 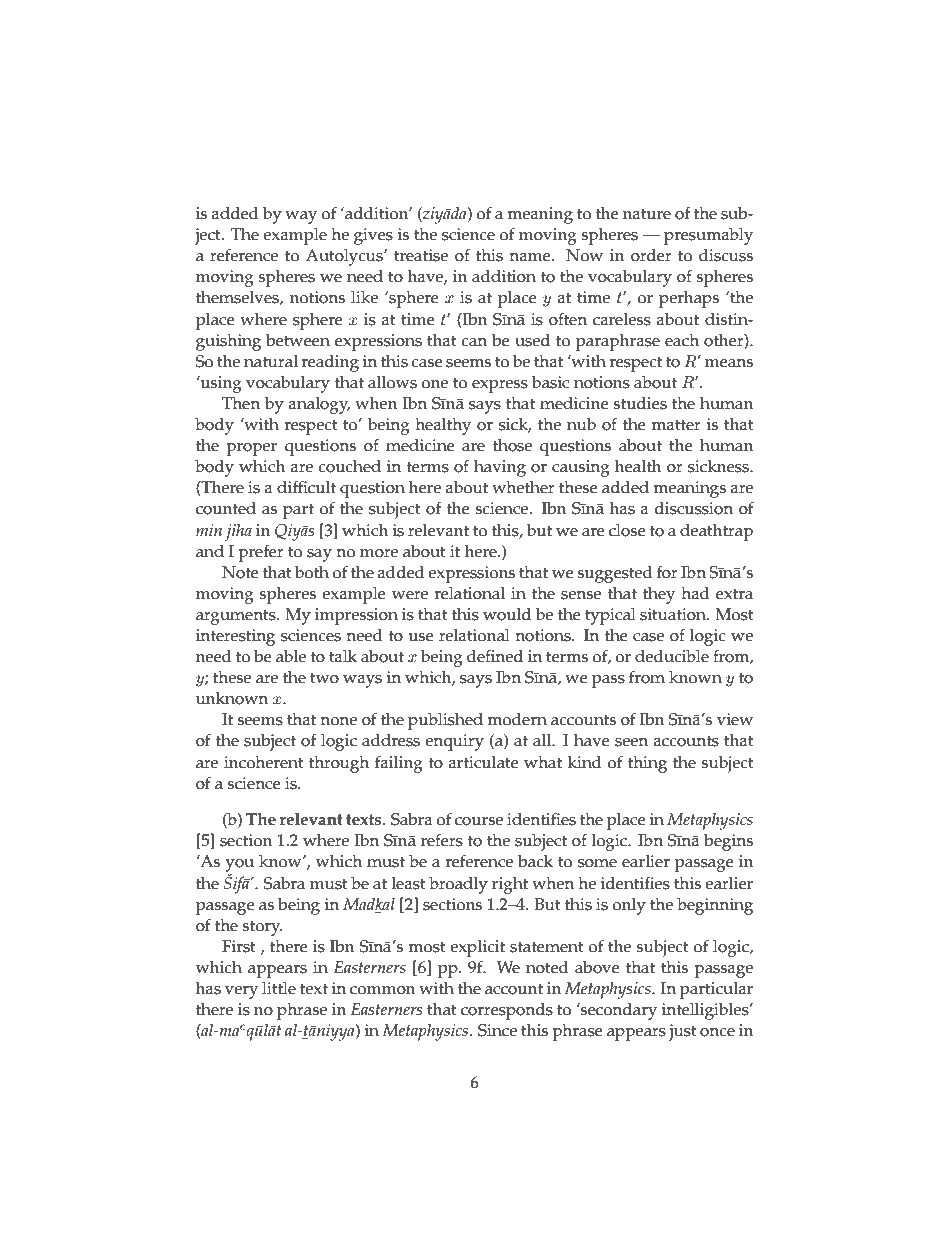 I want to click on little, so click(x=279, y=988).
